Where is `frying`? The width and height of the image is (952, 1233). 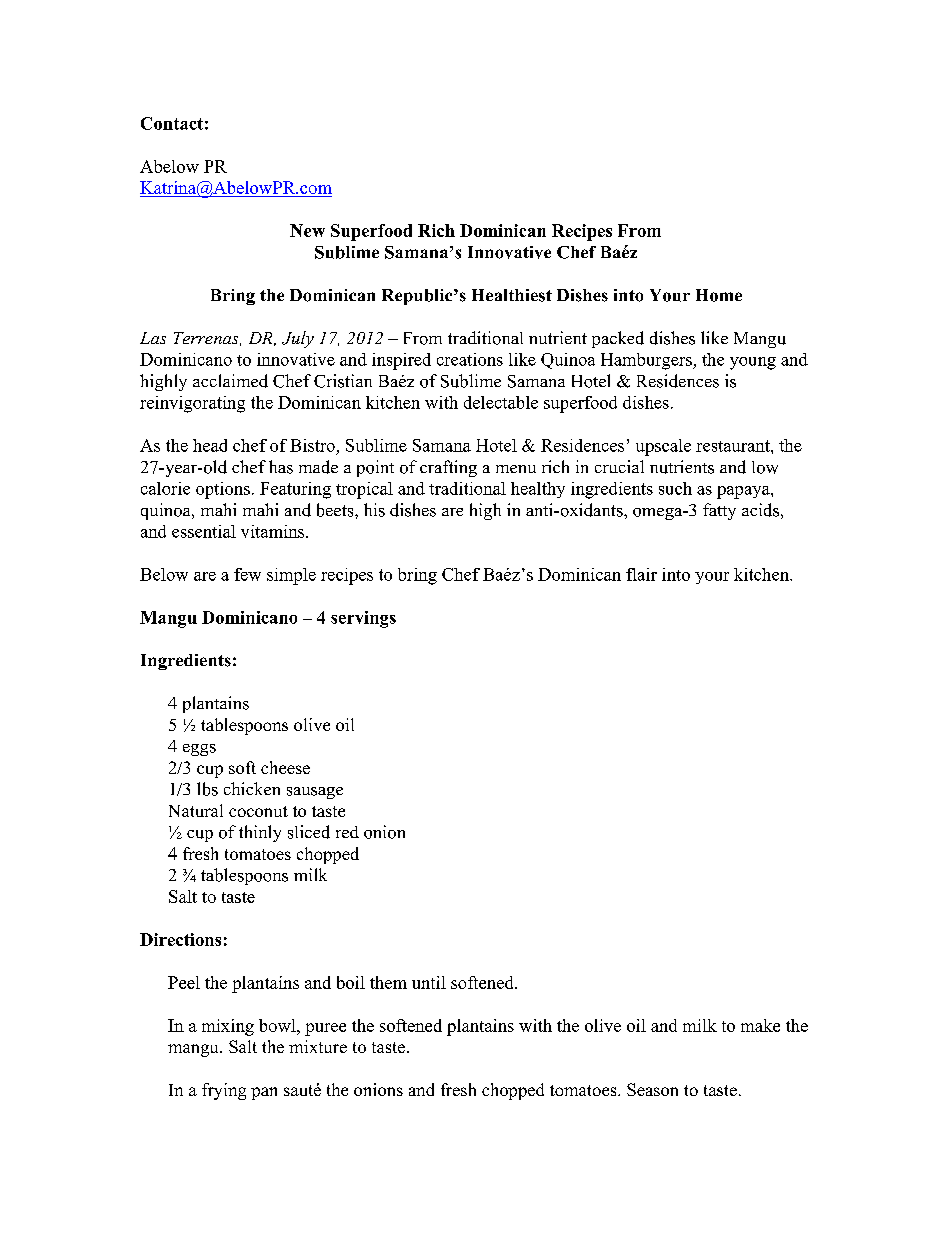 frying is located at coordinates (224, 1091).
